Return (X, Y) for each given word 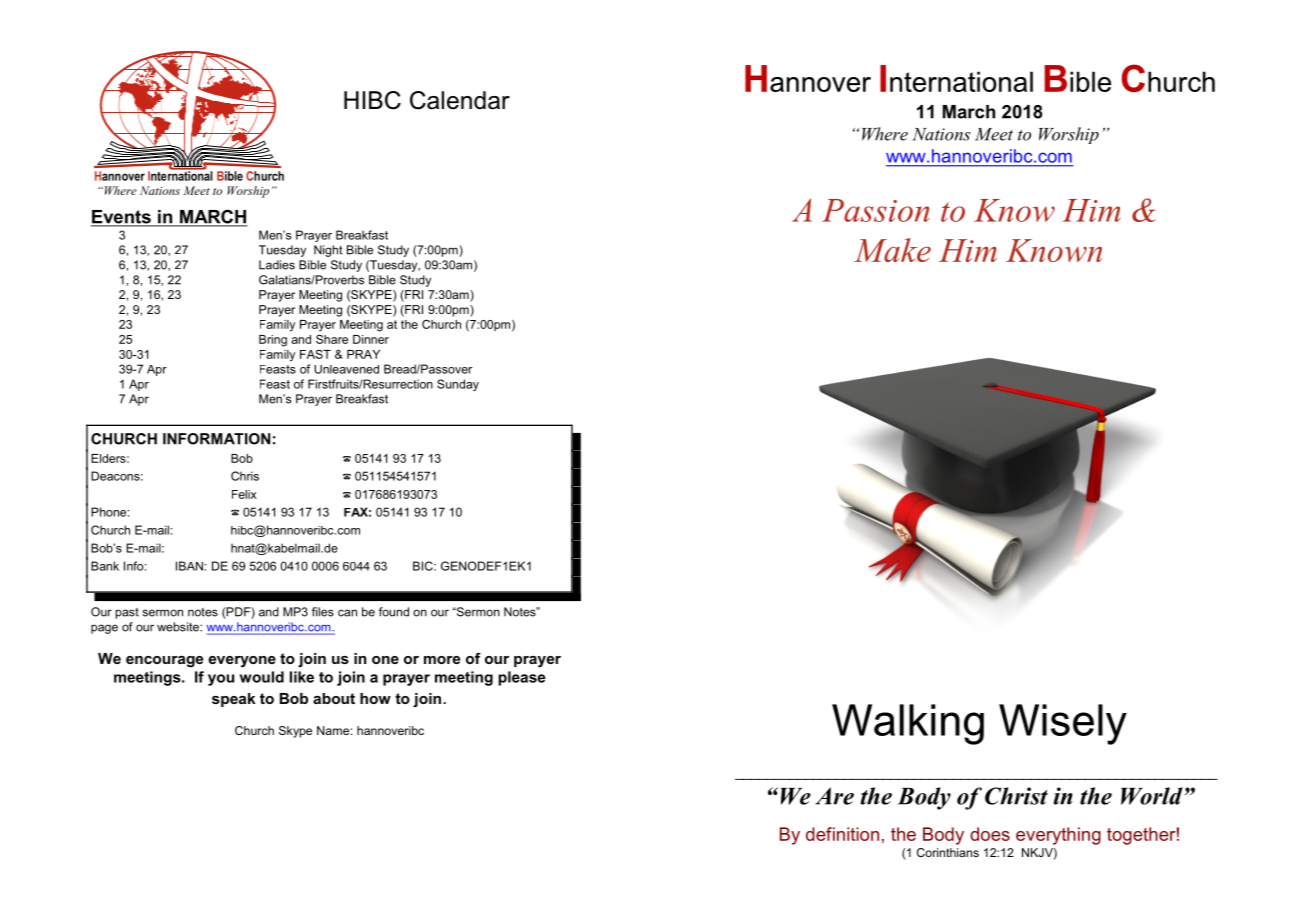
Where (885, 134)
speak (233, 700)
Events (122, 218)
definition (842, 834)
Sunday (458, 385)
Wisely (1063, 724)
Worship (1069, 135)
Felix (244, 494)
